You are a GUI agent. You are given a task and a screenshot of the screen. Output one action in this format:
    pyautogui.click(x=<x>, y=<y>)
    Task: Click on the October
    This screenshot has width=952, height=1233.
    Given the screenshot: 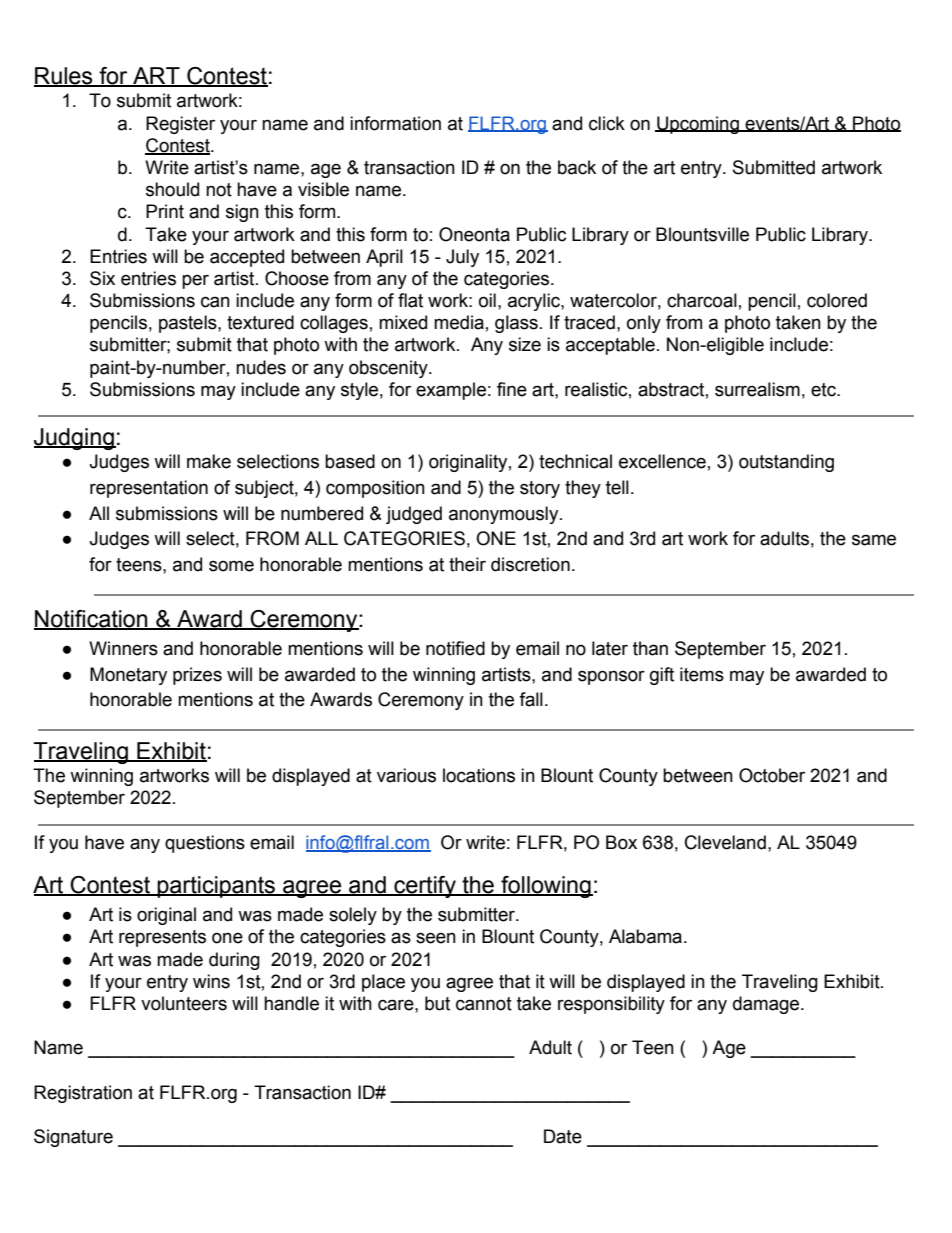 What is the action you would take?
    pyautogui.click(x=772, y=775)
